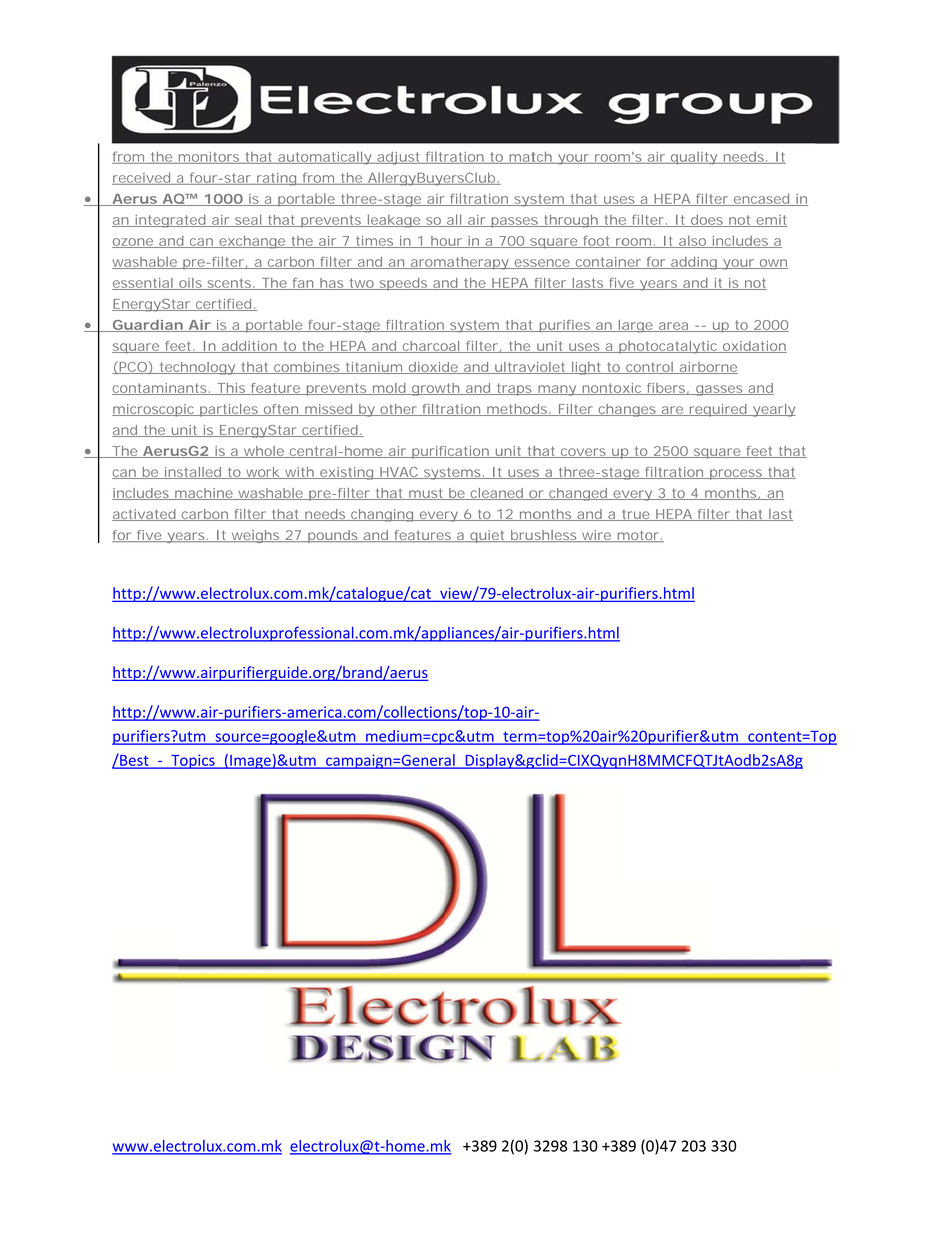 The width and height of the screenshot is (952, 1233). I want to click on quality, so click(693, 158).
